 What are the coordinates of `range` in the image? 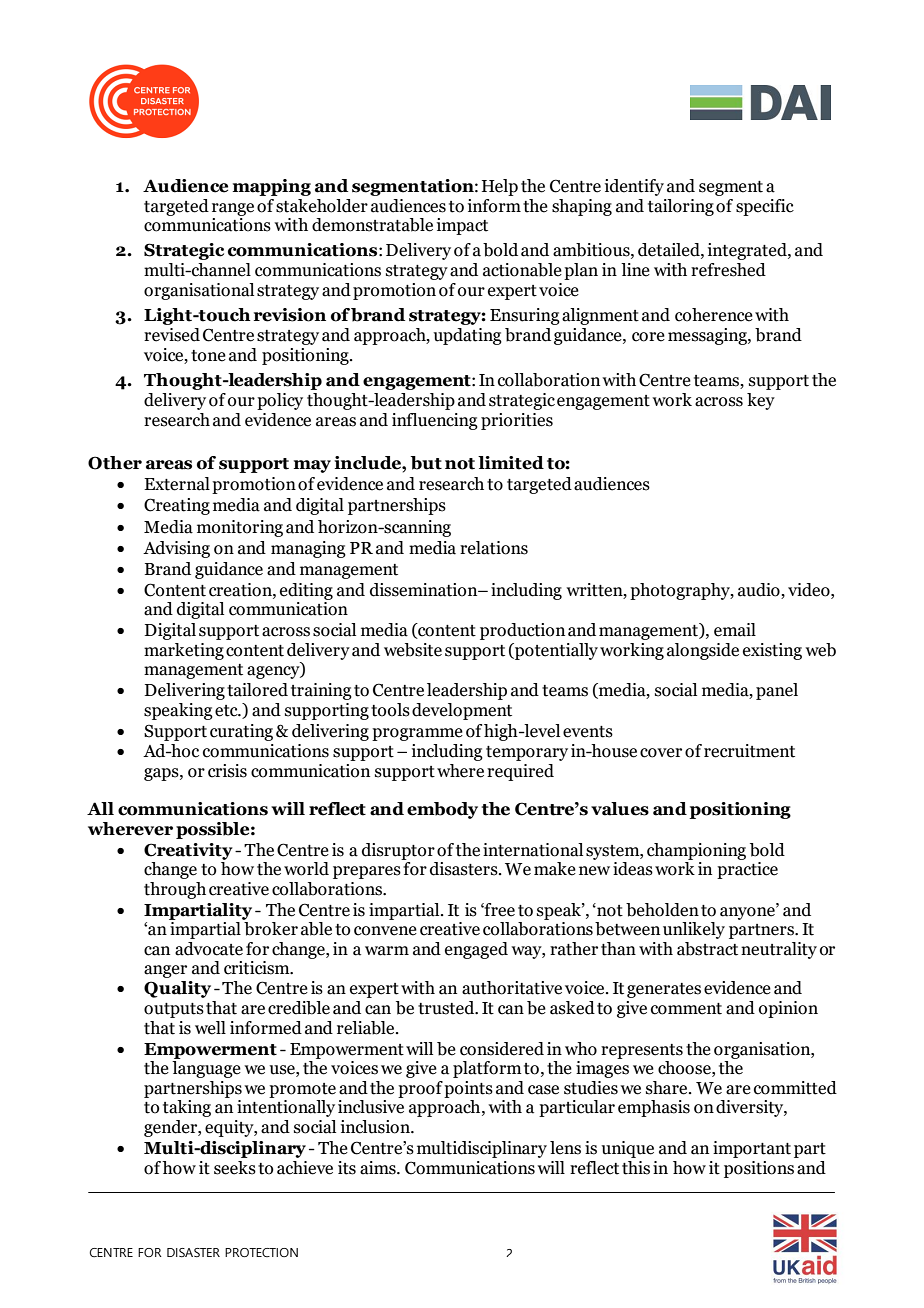 It's located at (233, 209).
